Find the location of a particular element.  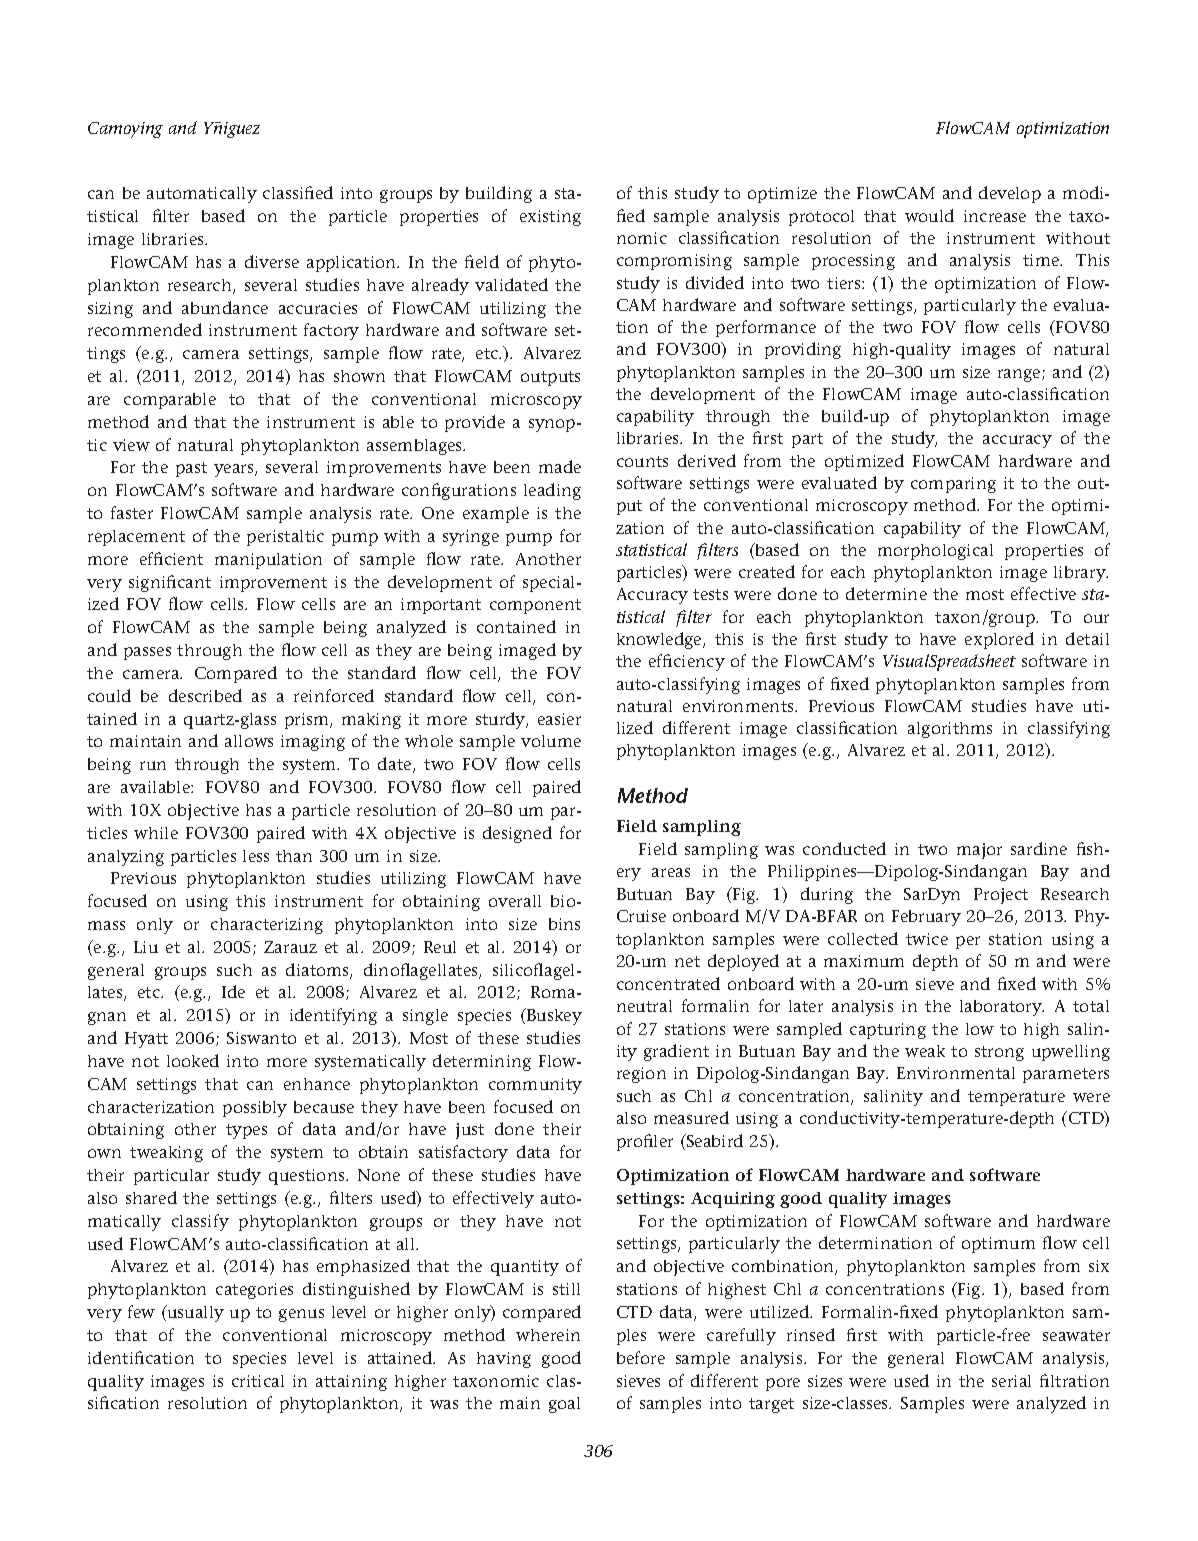

significant is located at coordinates (170, 583).
